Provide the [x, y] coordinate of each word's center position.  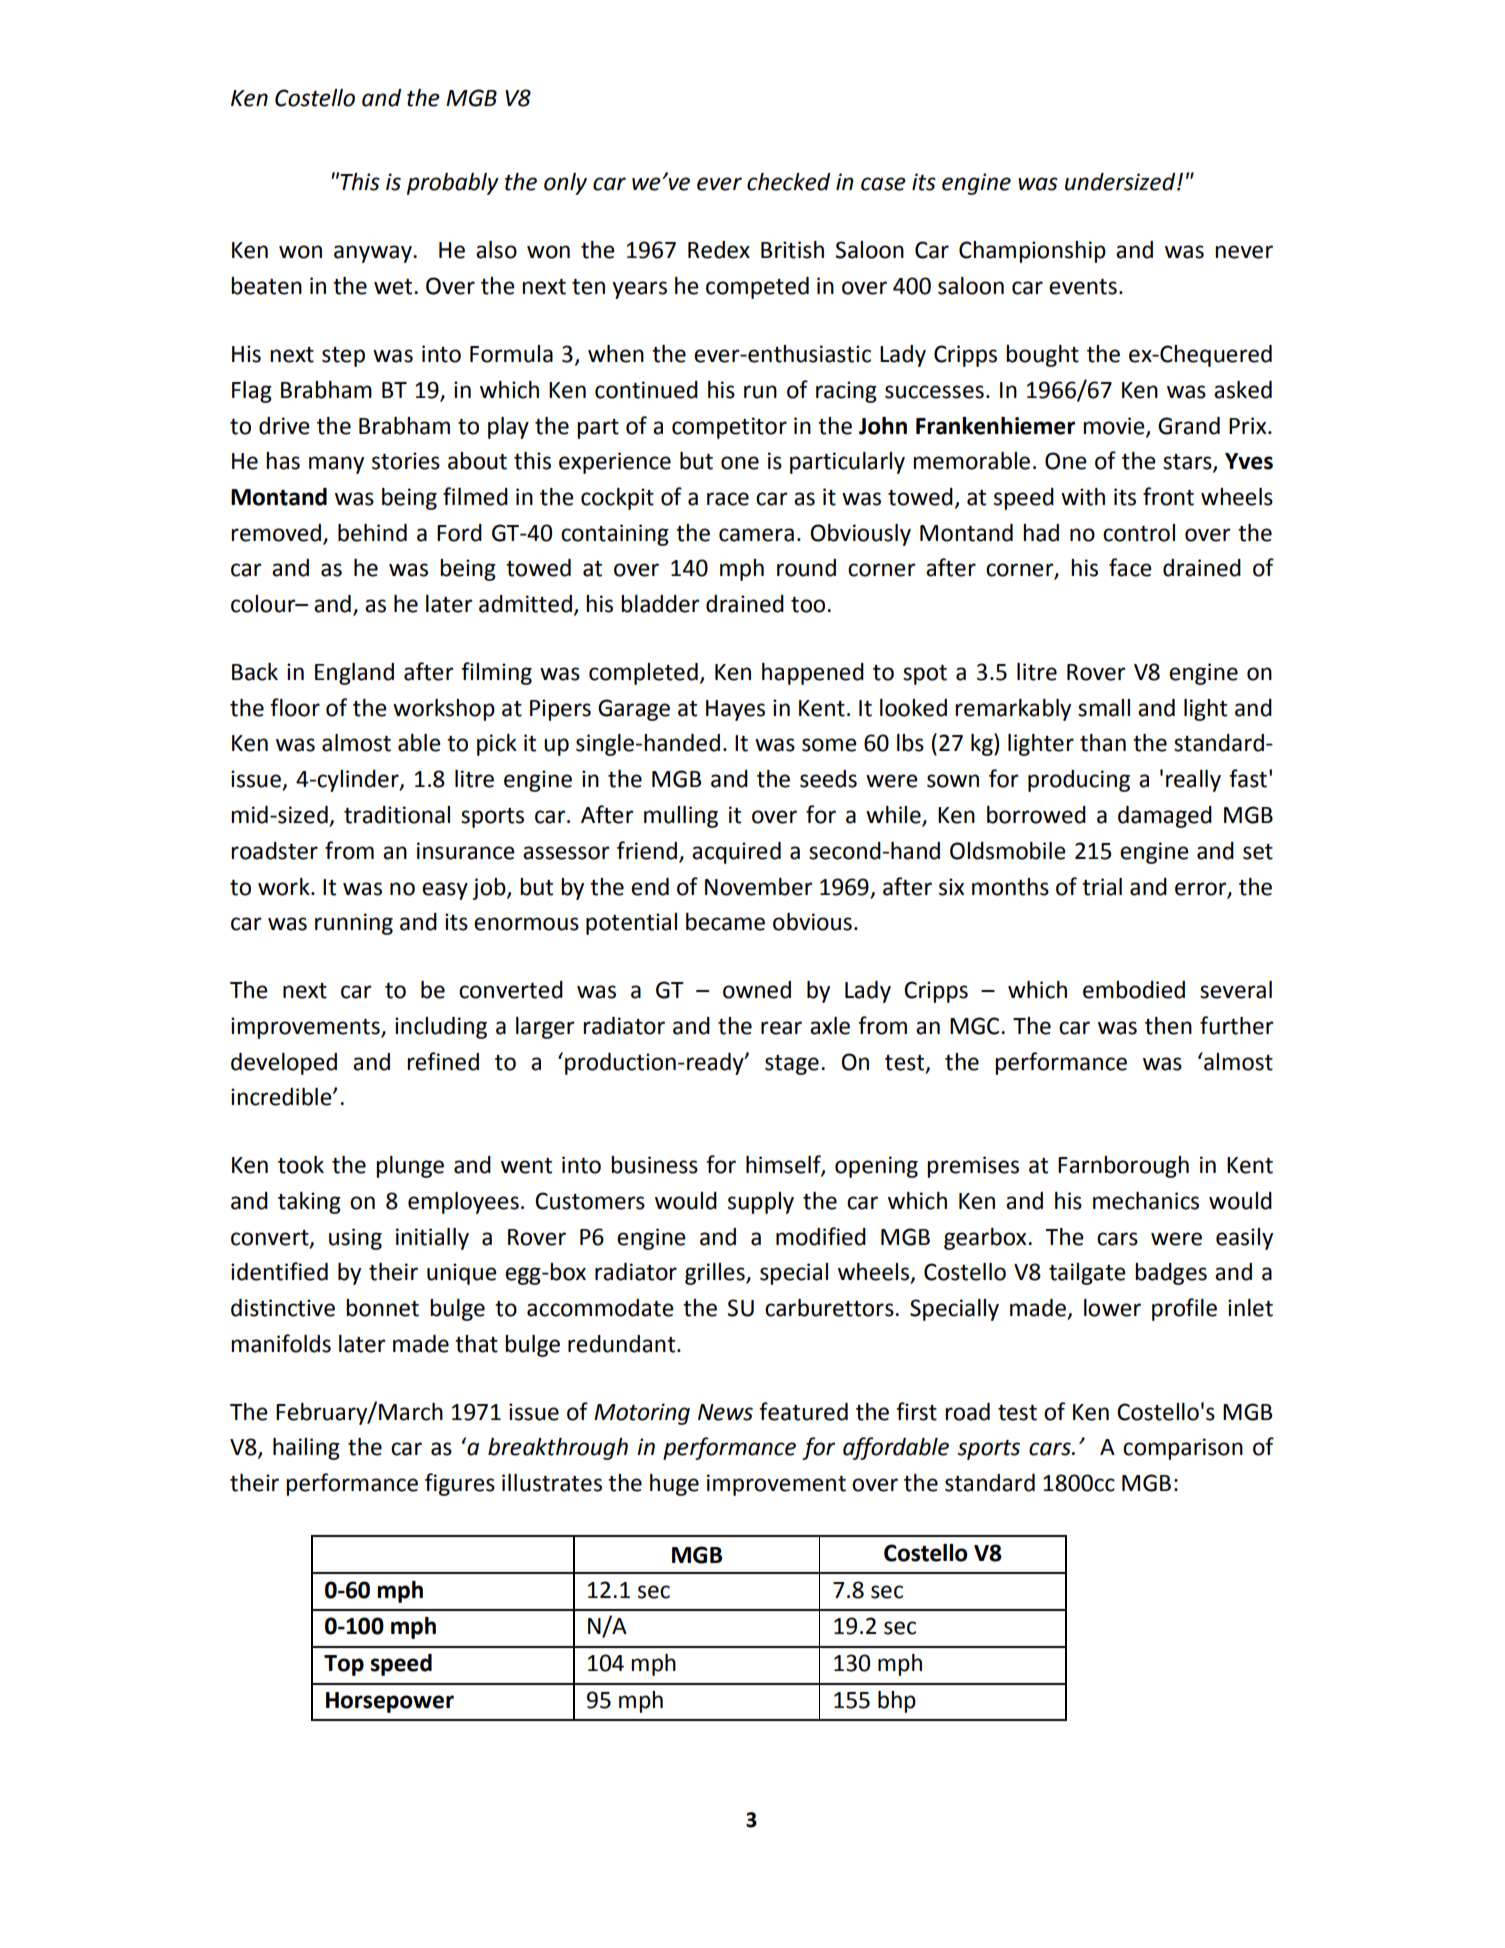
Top [344, 1665]
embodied [1134, 990]
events [1083, 287]
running [354, 924]
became [725, 922]
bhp [897, 1702]
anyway [374, 254]
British [792, 250]
